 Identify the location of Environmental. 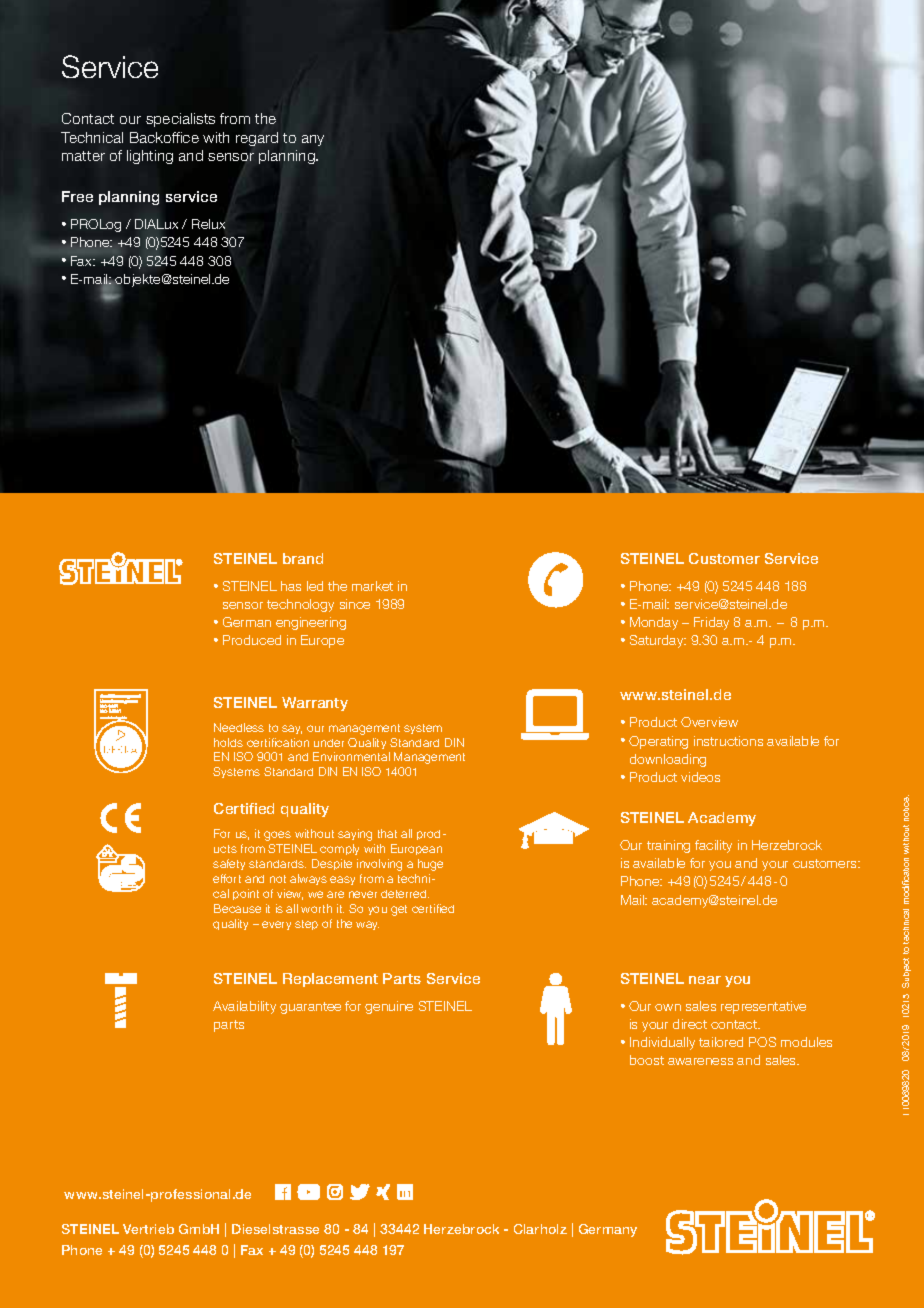
(351, 756).
